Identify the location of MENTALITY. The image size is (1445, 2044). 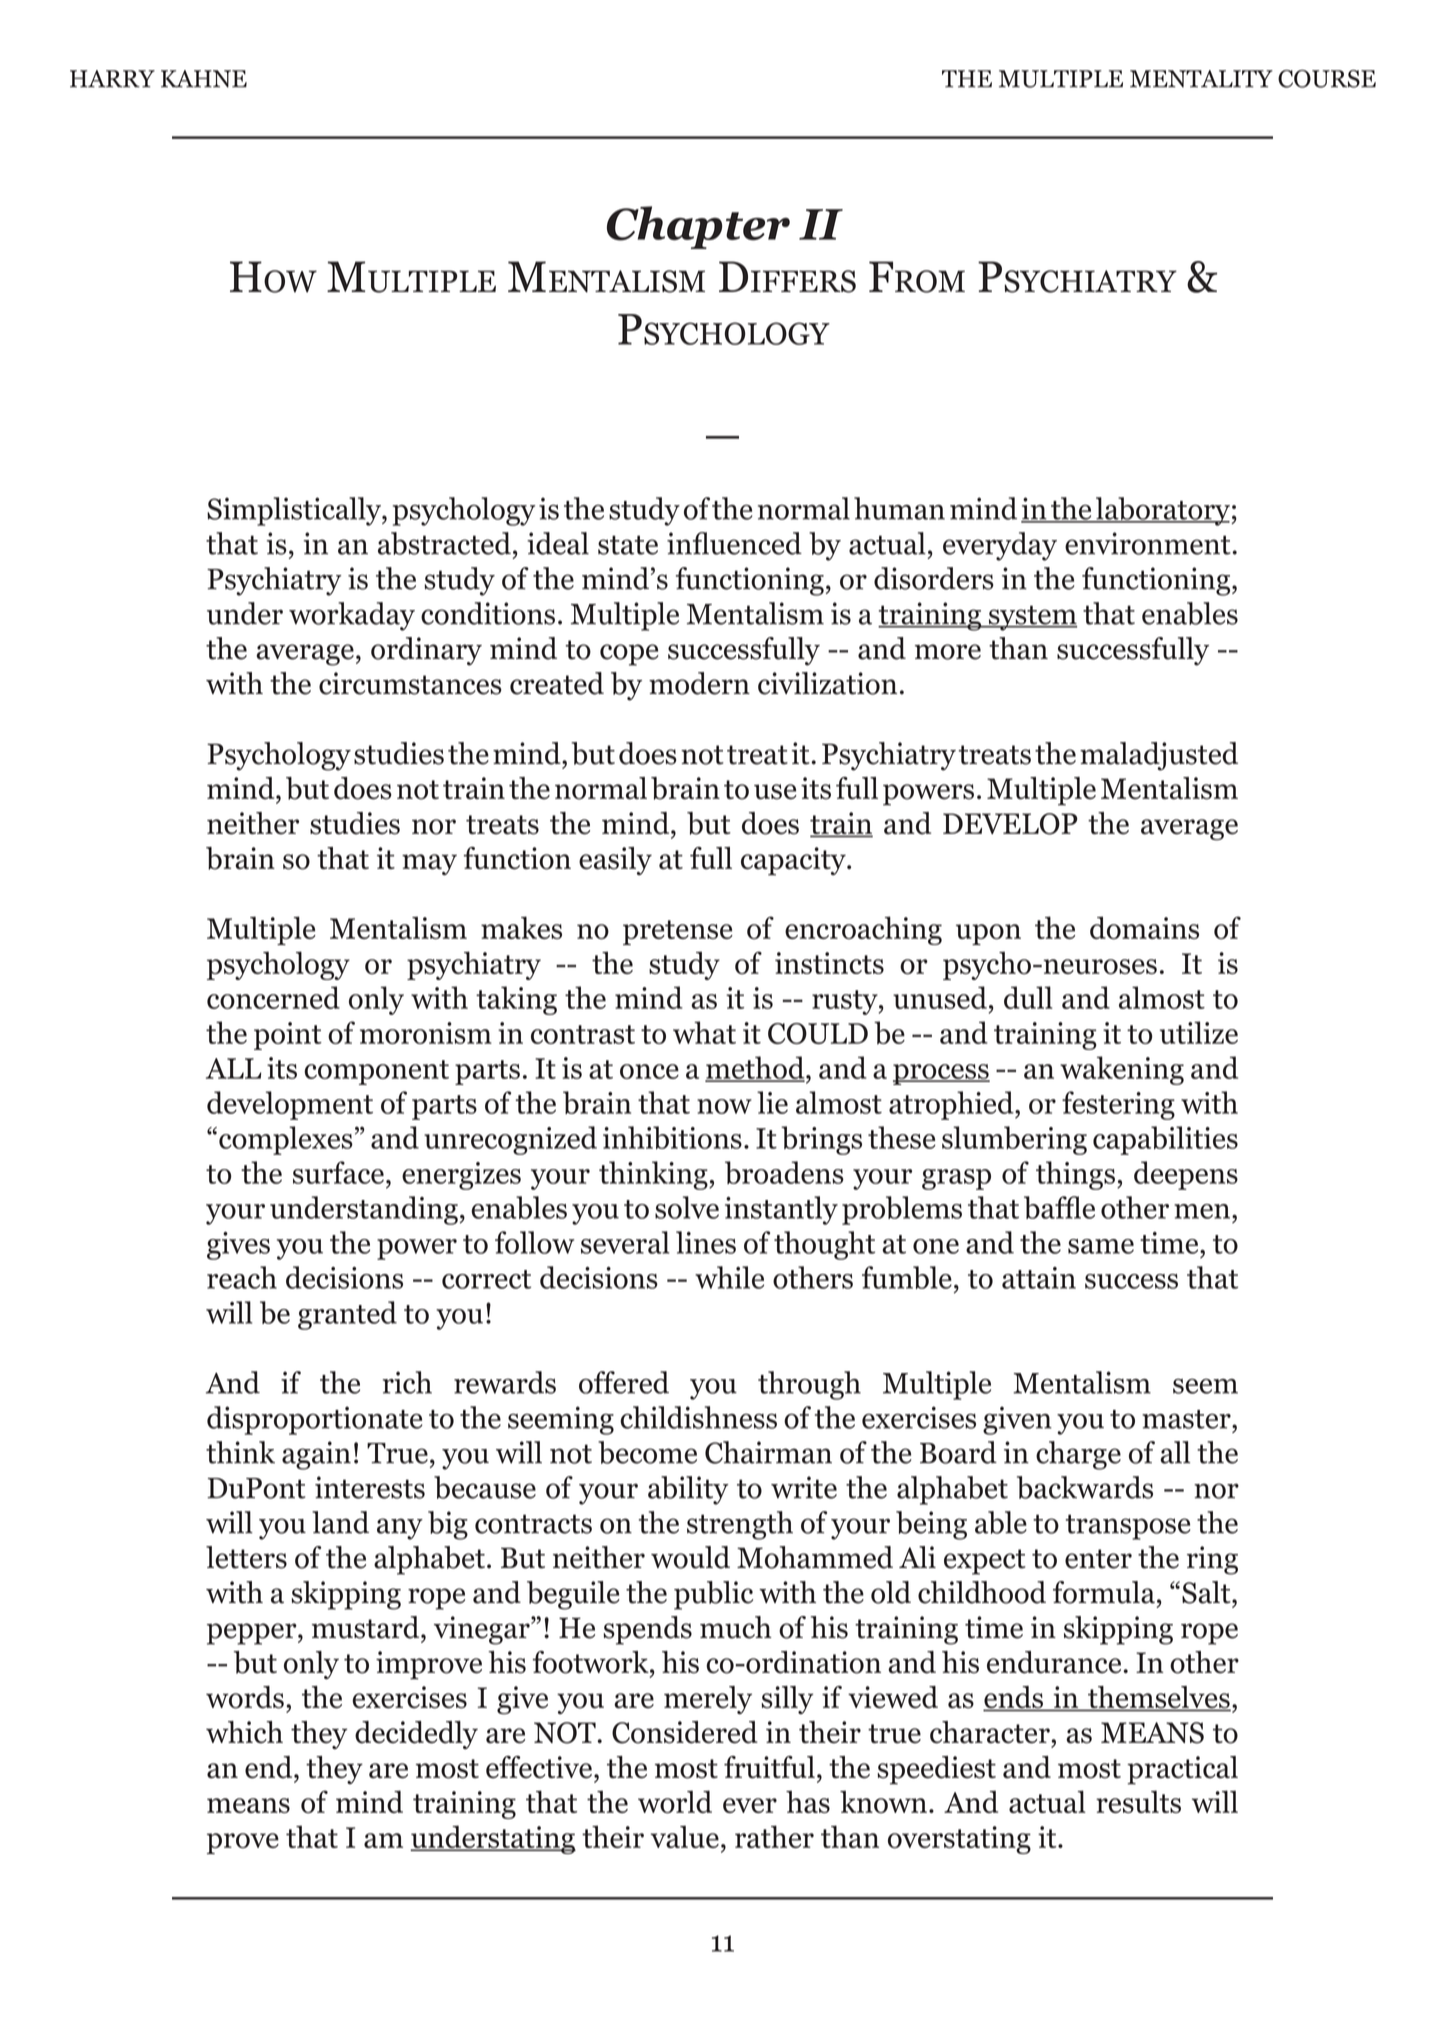
(1201, 79).
